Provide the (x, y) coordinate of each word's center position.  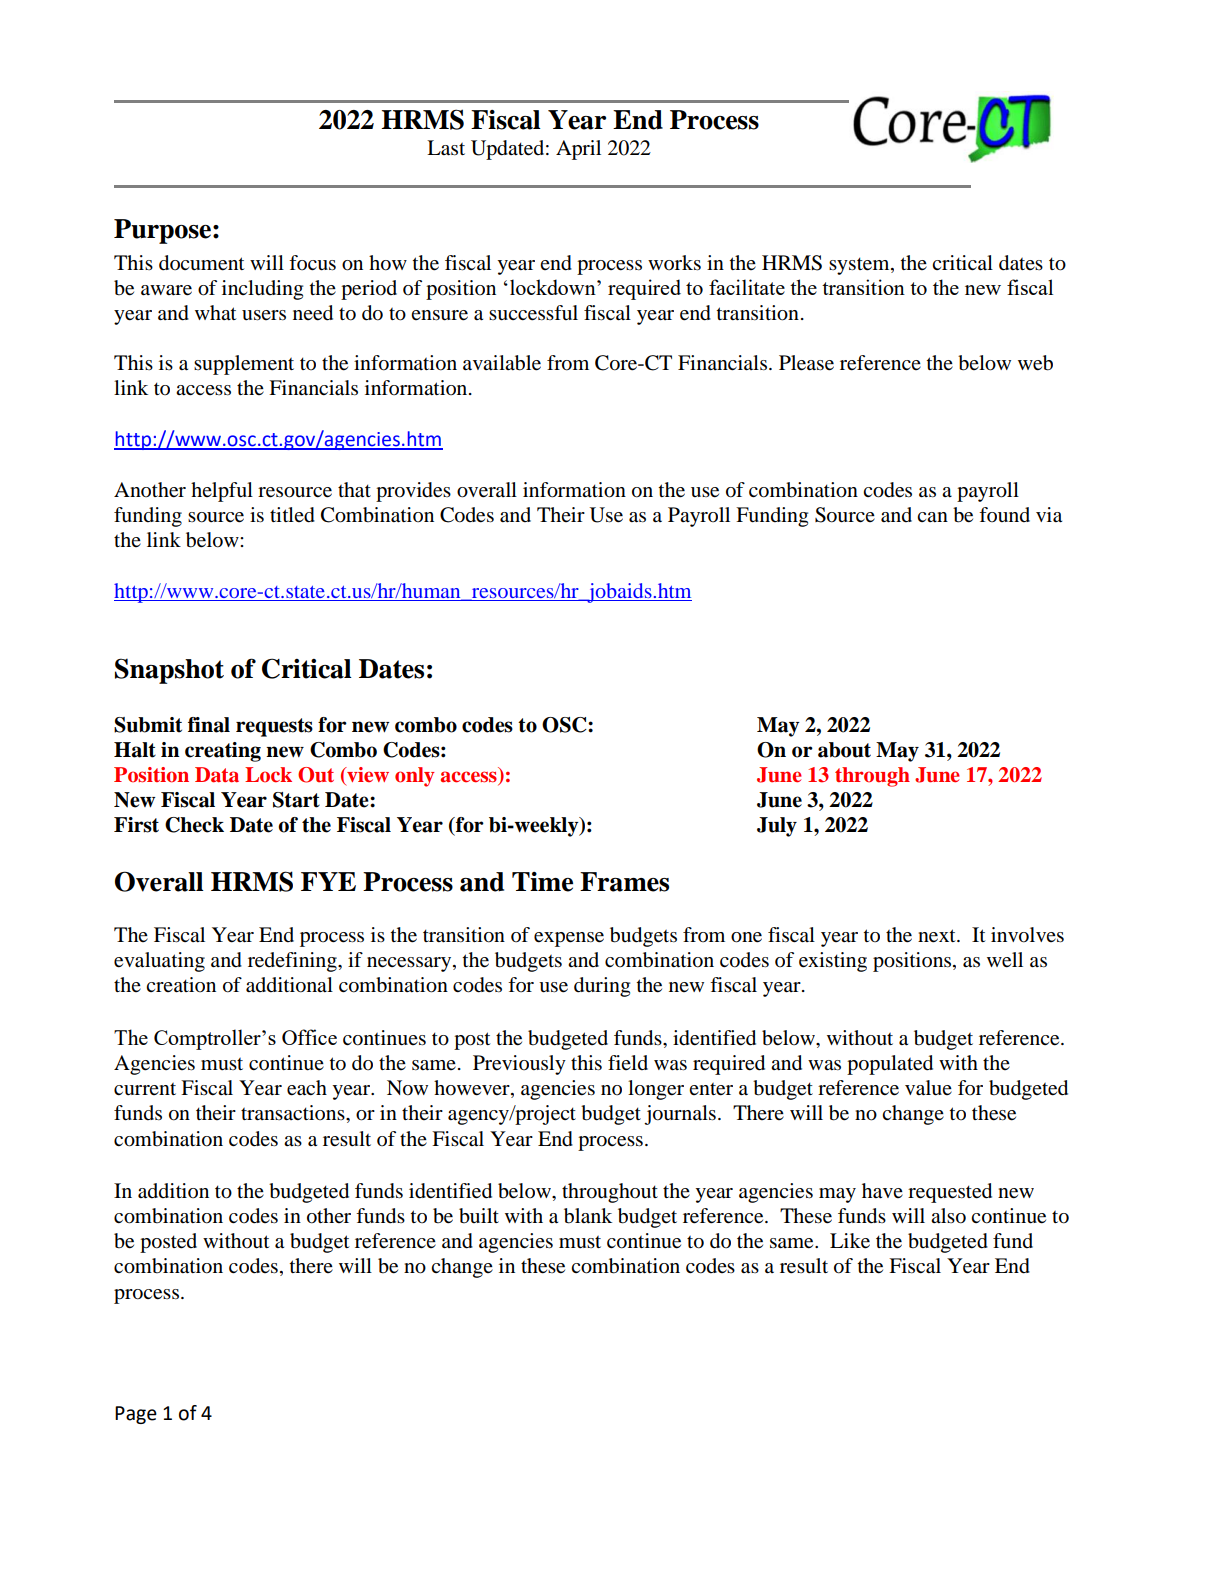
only (415, 777)
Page (136, 1415)
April (578, 150)
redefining (293, 962)
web (1035, 363)
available (502, 363)
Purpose (164, 231)
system (860, 266)
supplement (244, 365)
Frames (624, 882)
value (928, 1088)
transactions (294, 1113)
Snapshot (169, 671)
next (938, 936)
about (844, 750)
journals (680, 1115)
